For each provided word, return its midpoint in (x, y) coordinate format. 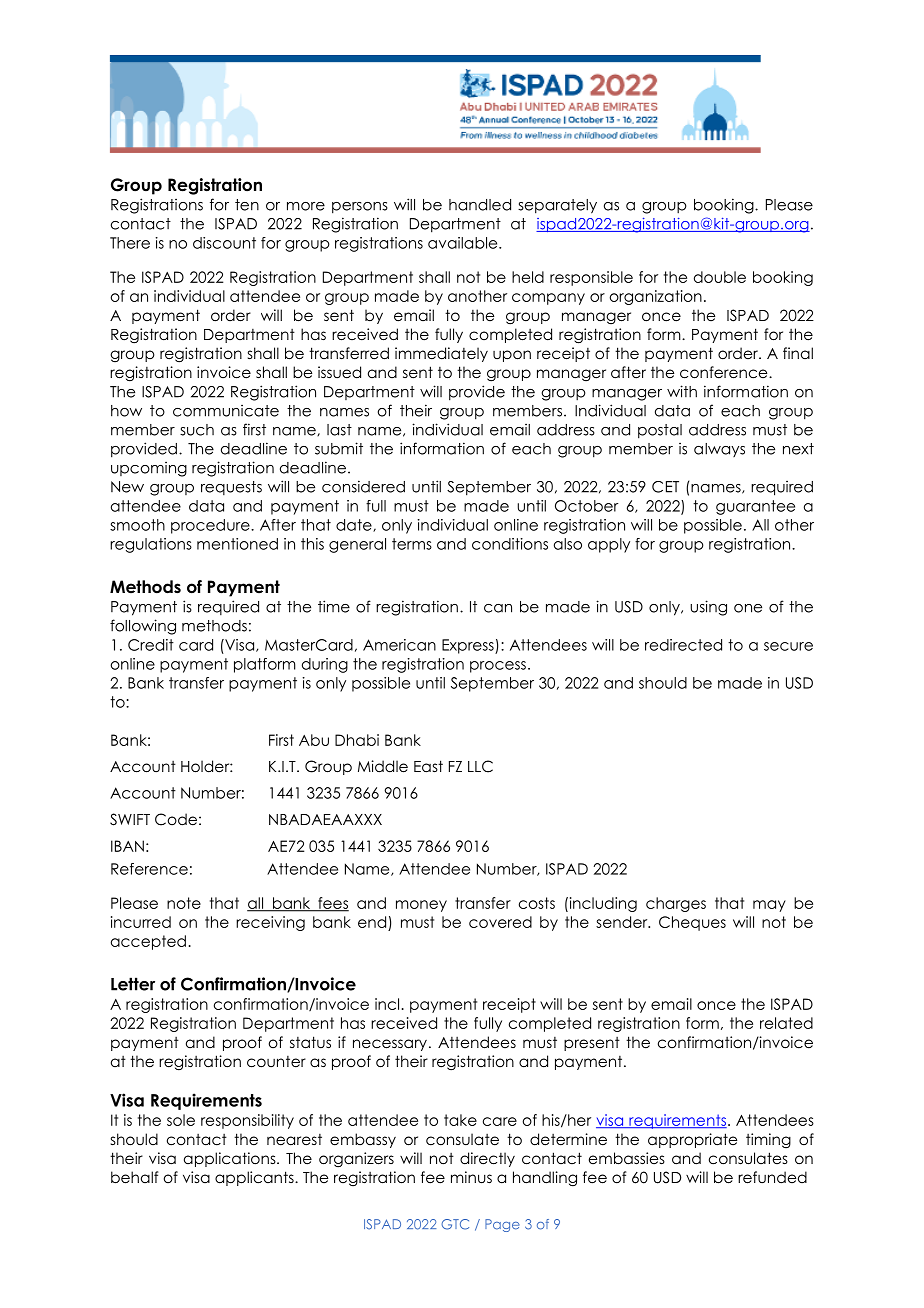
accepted (148, 942)
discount (224, 243)
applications (231, 1159)
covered (500, 922)
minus (471, 1177)
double (720, 277)
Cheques (692, 923)
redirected (683, 645)
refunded (772, 1177)
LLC (480, 766)
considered (363, 486)
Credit (151, 645)
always (719, 450)
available (464, 243)
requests (231, 488)
